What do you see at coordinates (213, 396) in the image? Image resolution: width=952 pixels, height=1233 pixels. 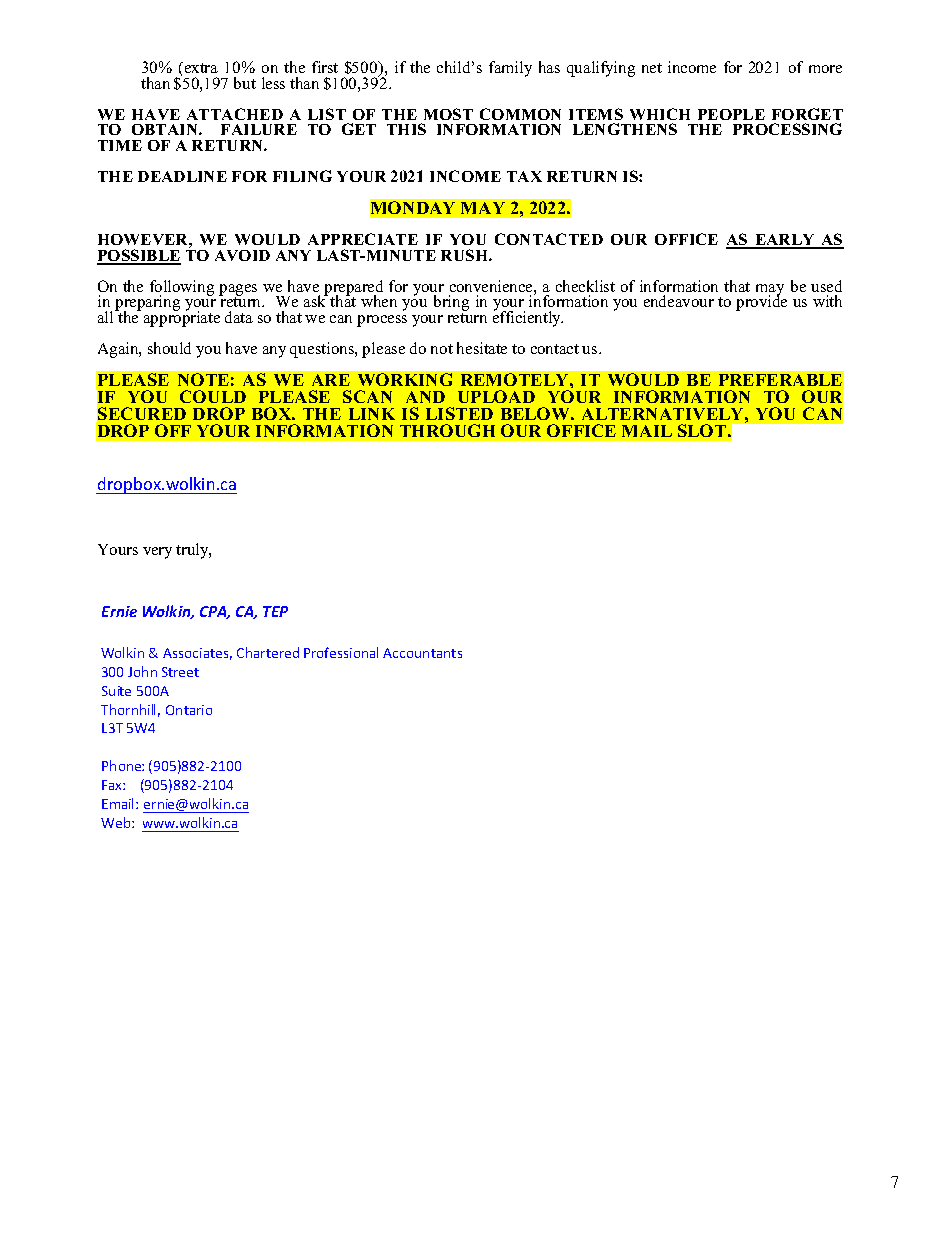 I see `COULD` at bounding box center [213, 396].
